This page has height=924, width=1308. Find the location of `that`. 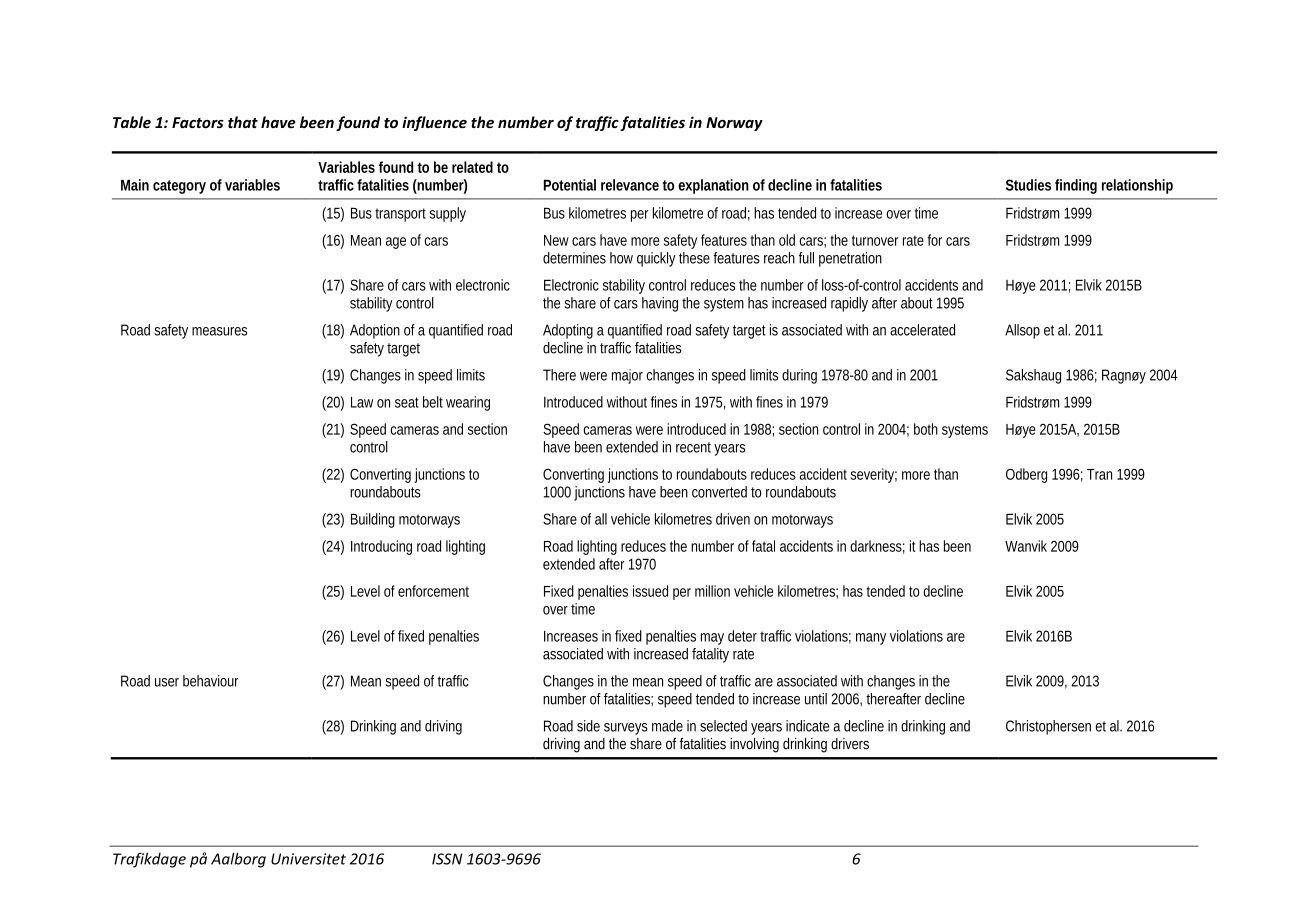

that is located at coordinates (243, 122).
